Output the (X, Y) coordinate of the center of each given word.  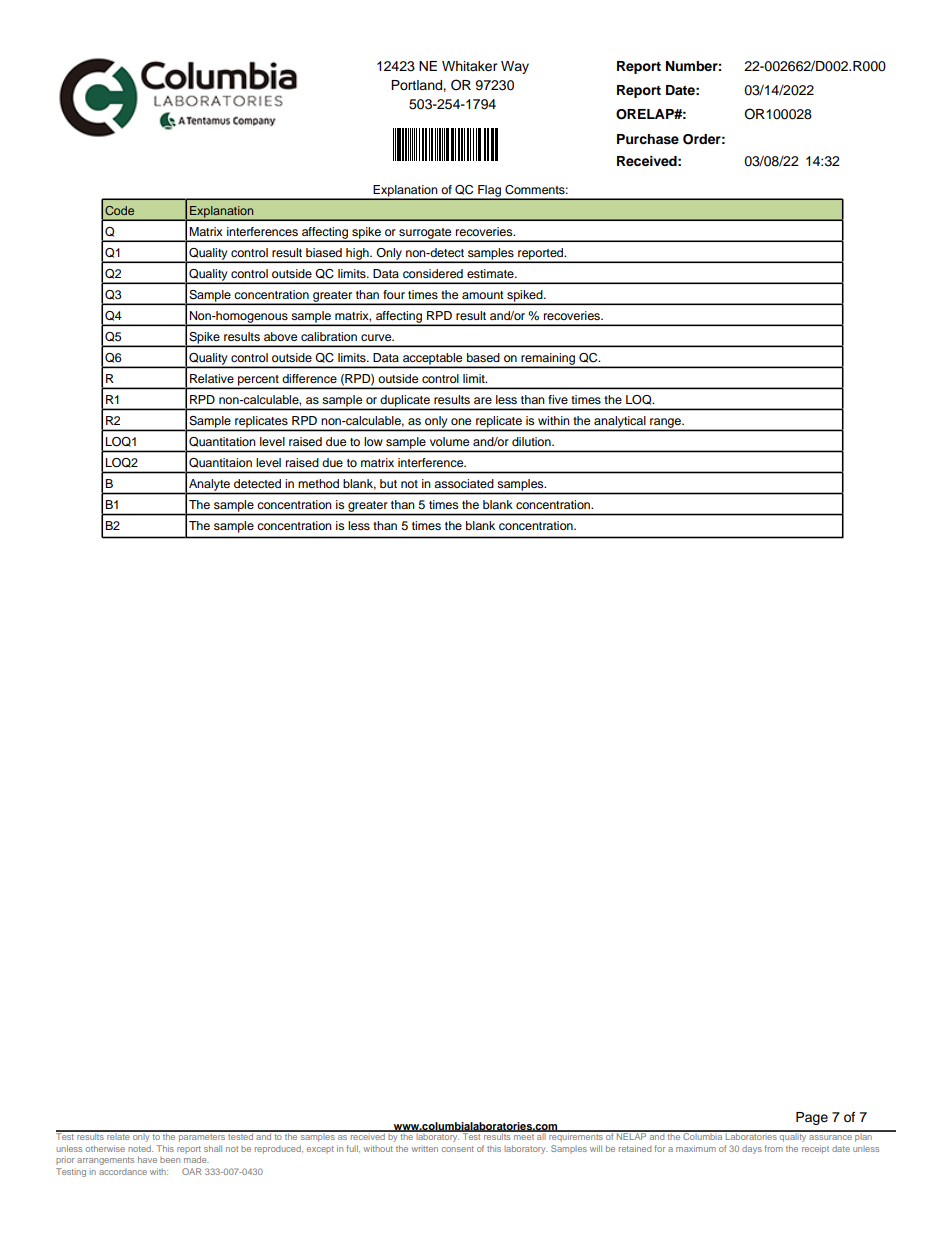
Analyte (209, 485)
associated (464, 483)
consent (458, 1149)
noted (140, 1148)
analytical (620, 423)
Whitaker (470, 66)
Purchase (648, 139)
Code (119, 210)
